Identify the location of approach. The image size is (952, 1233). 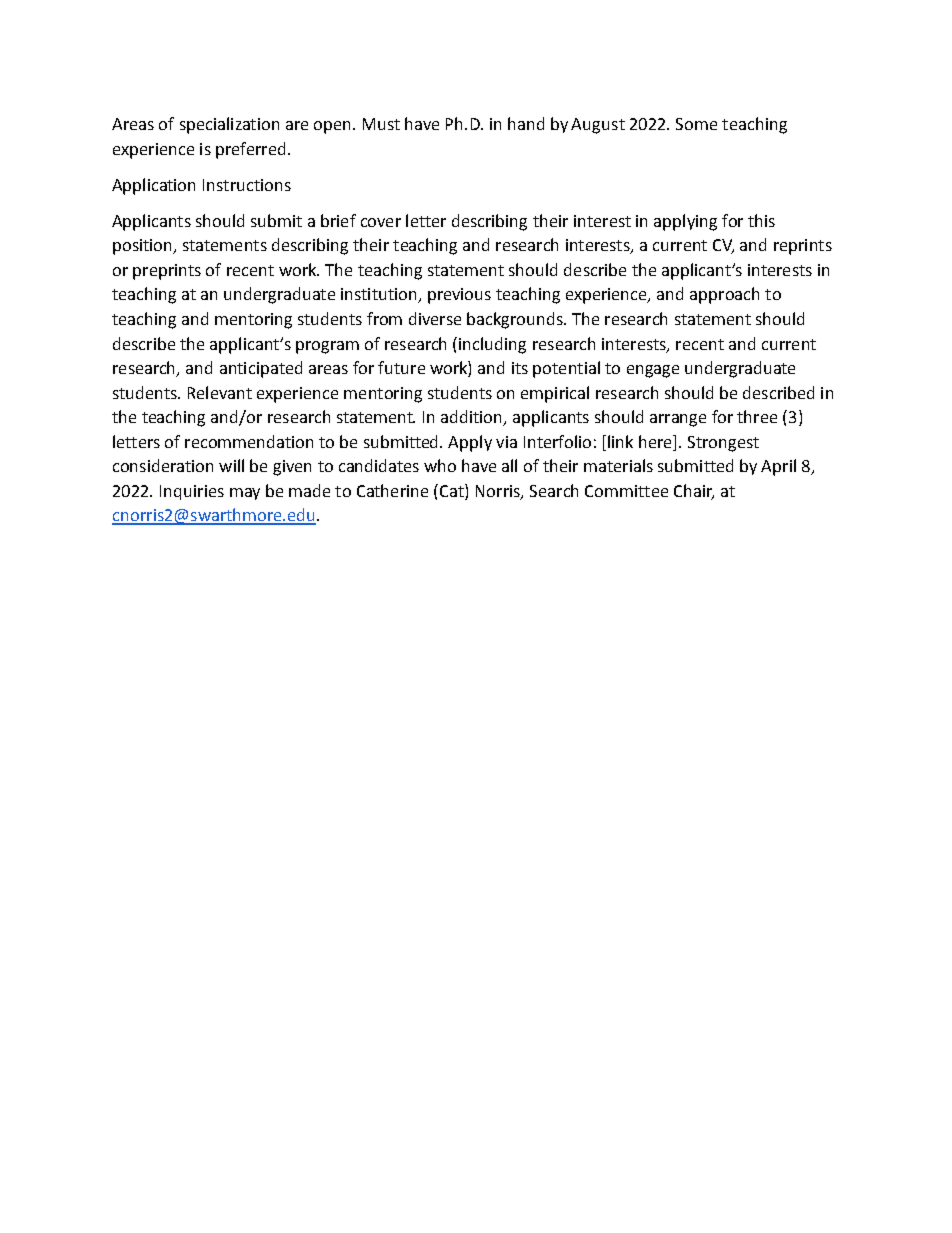
(724, 295).
